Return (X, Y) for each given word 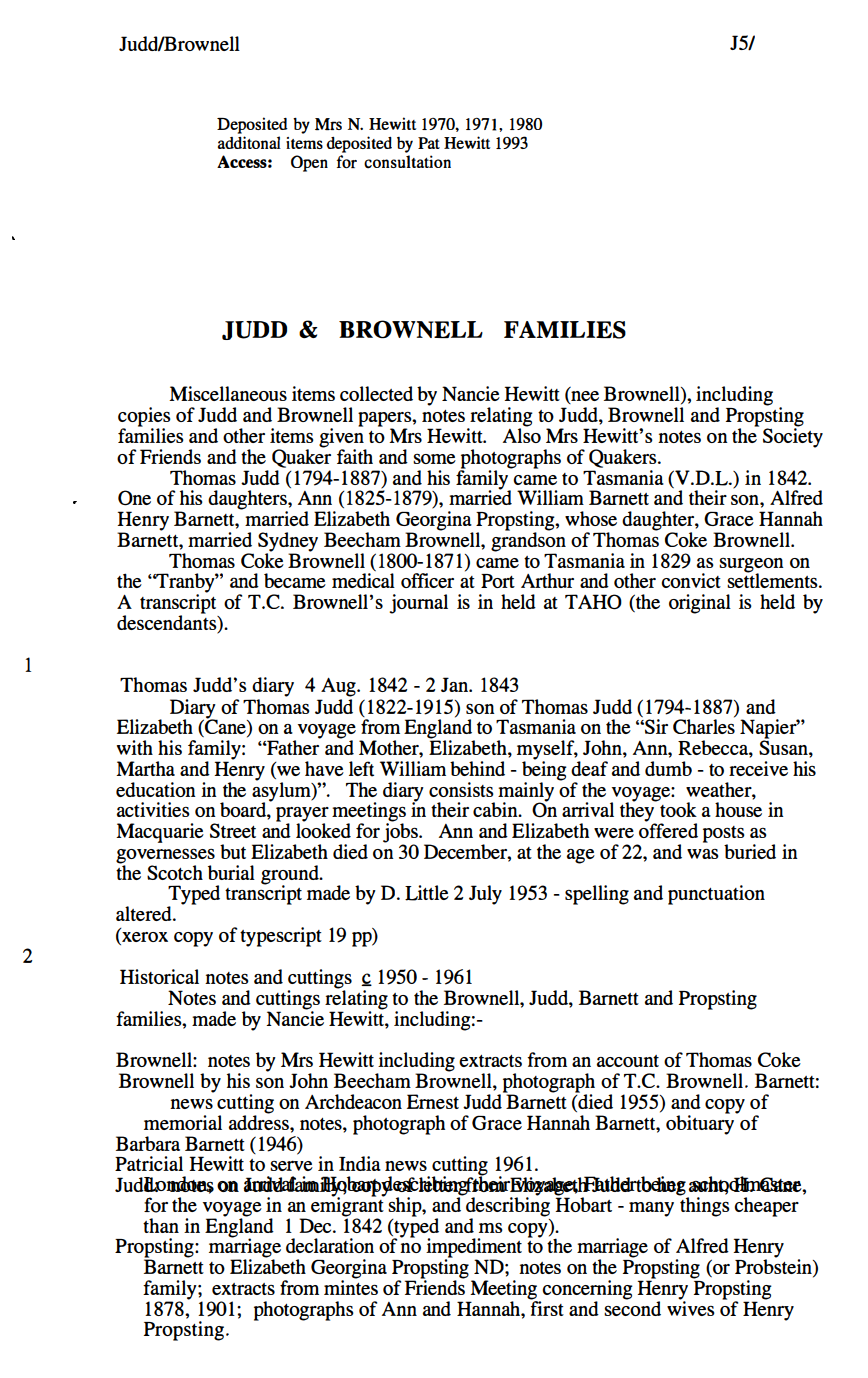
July (485, 895)
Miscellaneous (228, 393)
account (628, 1061)
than (161, 1225)
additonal (249, 142)
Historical (159, 976)
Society (793, 436)
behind (477, 768)
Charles (704, 725)
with (135, 747)
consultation (407, 162)
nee (584, 395)
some (434, 459)
